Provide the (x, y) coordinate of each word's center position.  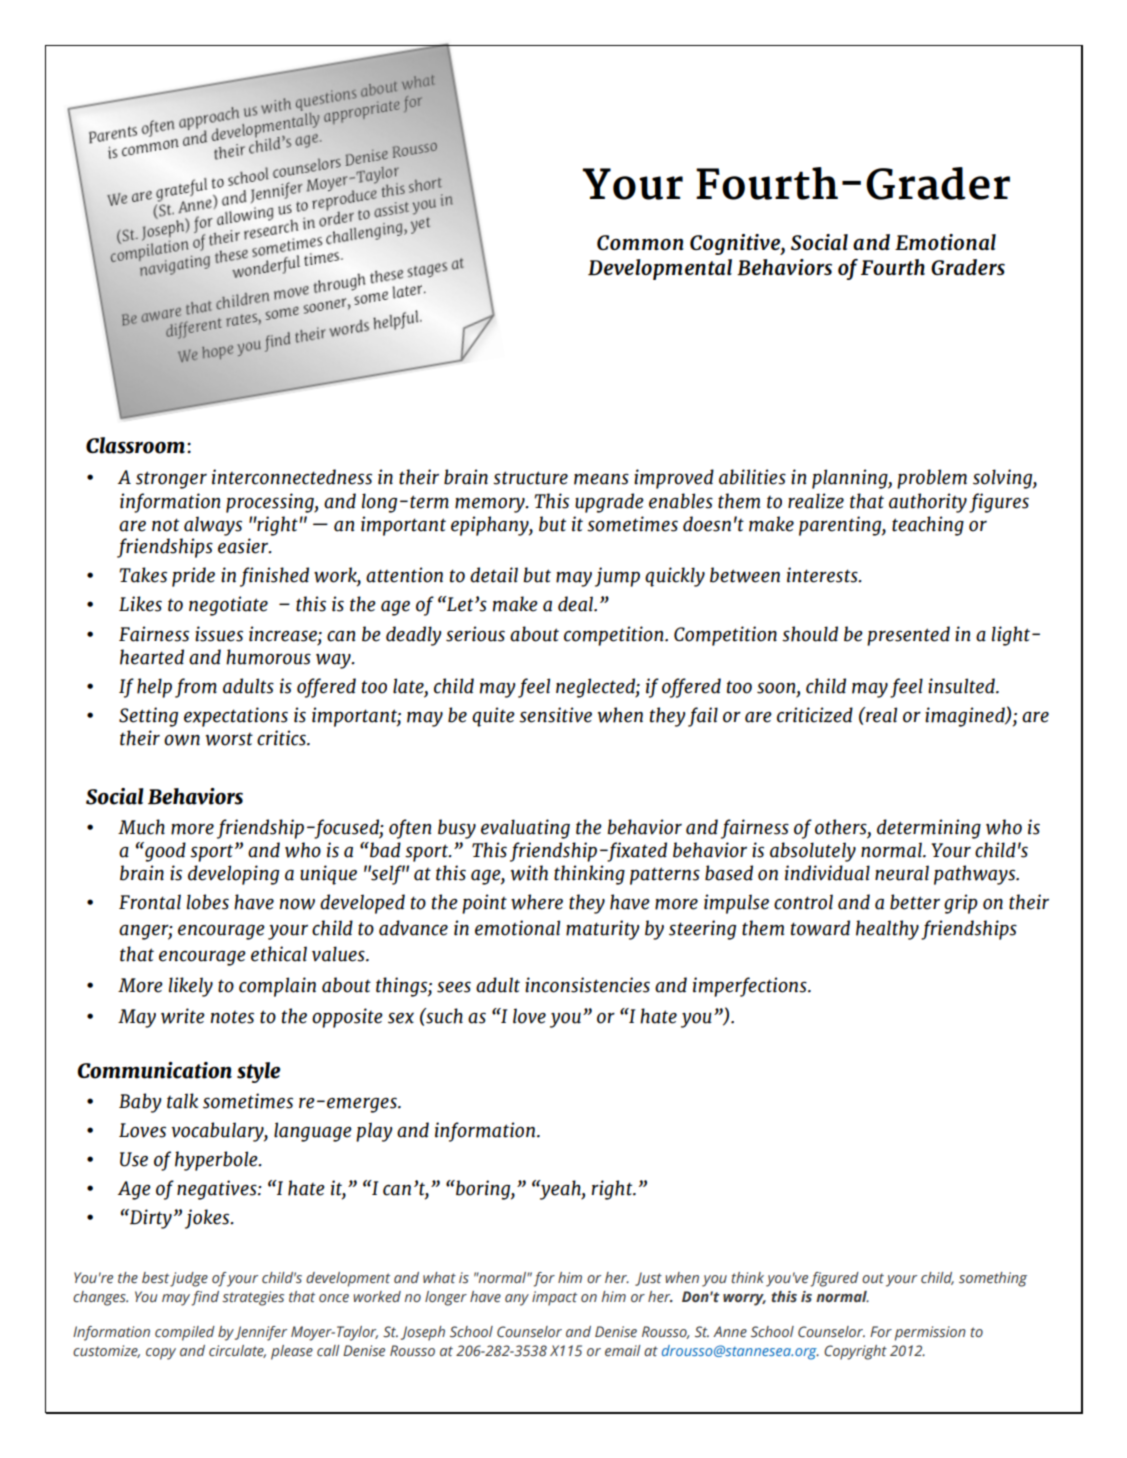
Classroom (135, 445)
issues (219, 634)
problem (932, 479)
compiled (185, 1333)
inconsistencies (587, 985)
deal (577, 604)
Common (640, 242)
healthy (887, 930)
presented (908, 636)
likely (191, 987)
